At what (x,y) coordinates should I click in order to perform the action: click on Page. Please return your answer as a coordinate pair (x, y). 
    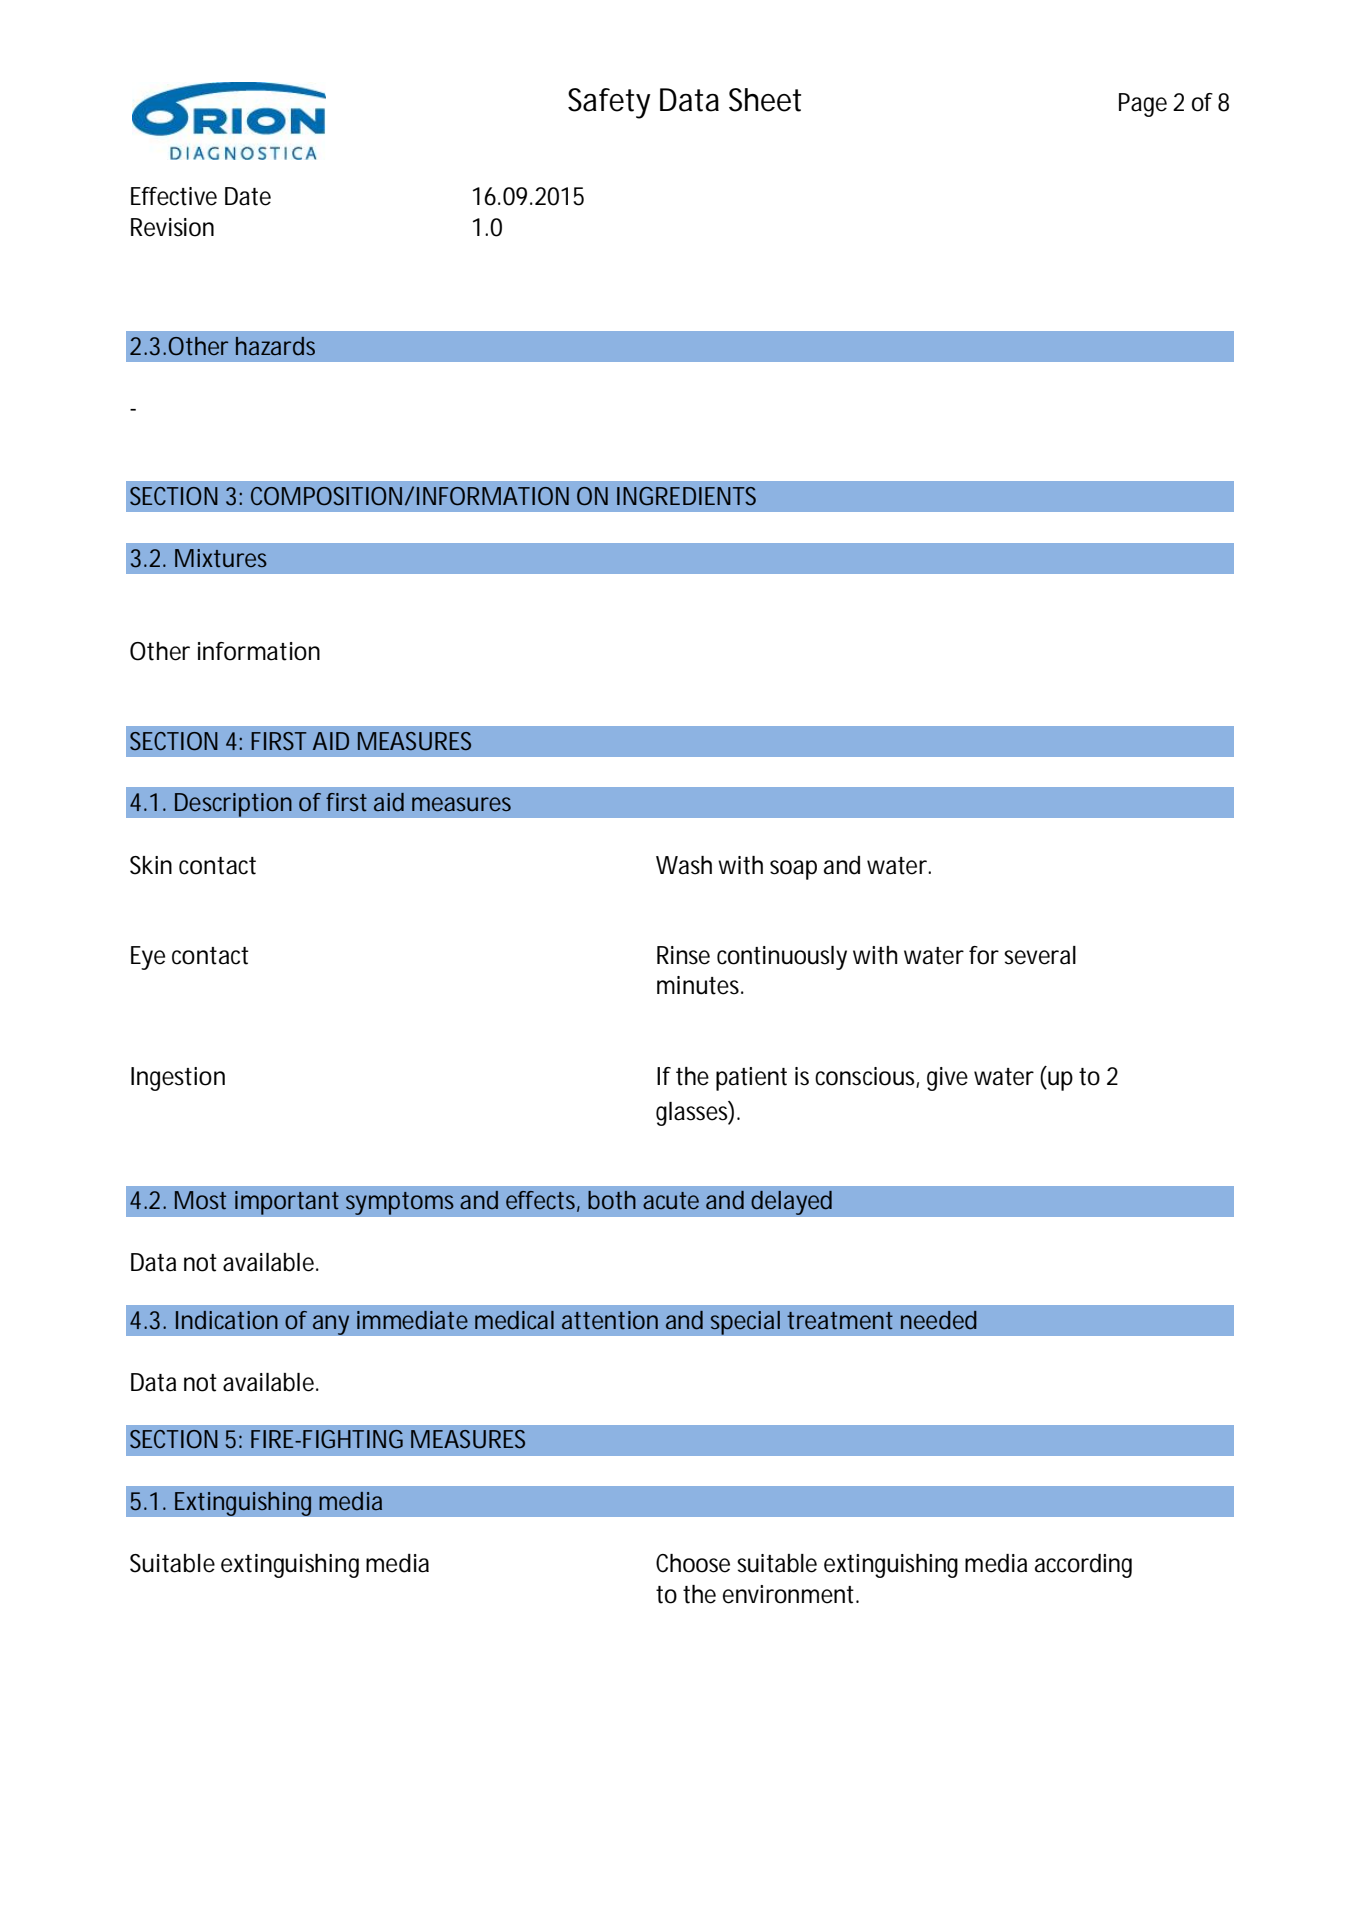
    Looking at the image, I should click on (1143, 105).
